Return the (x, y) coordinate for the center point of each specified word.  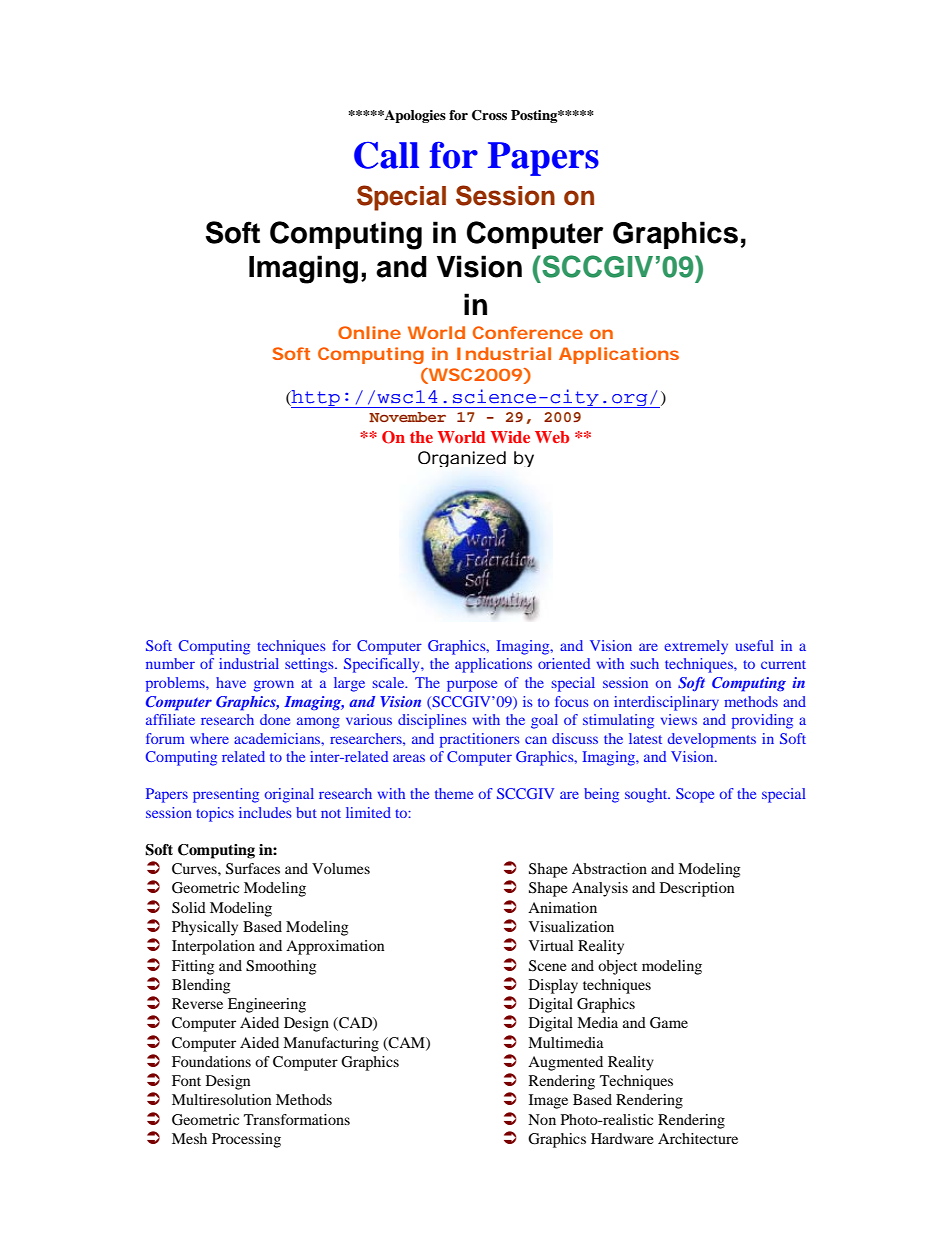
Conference (528, 332)
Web (552, 437)
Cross (489, 115)
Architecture (698, 1138)
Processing (246, 1140)
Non (542, 1119)
